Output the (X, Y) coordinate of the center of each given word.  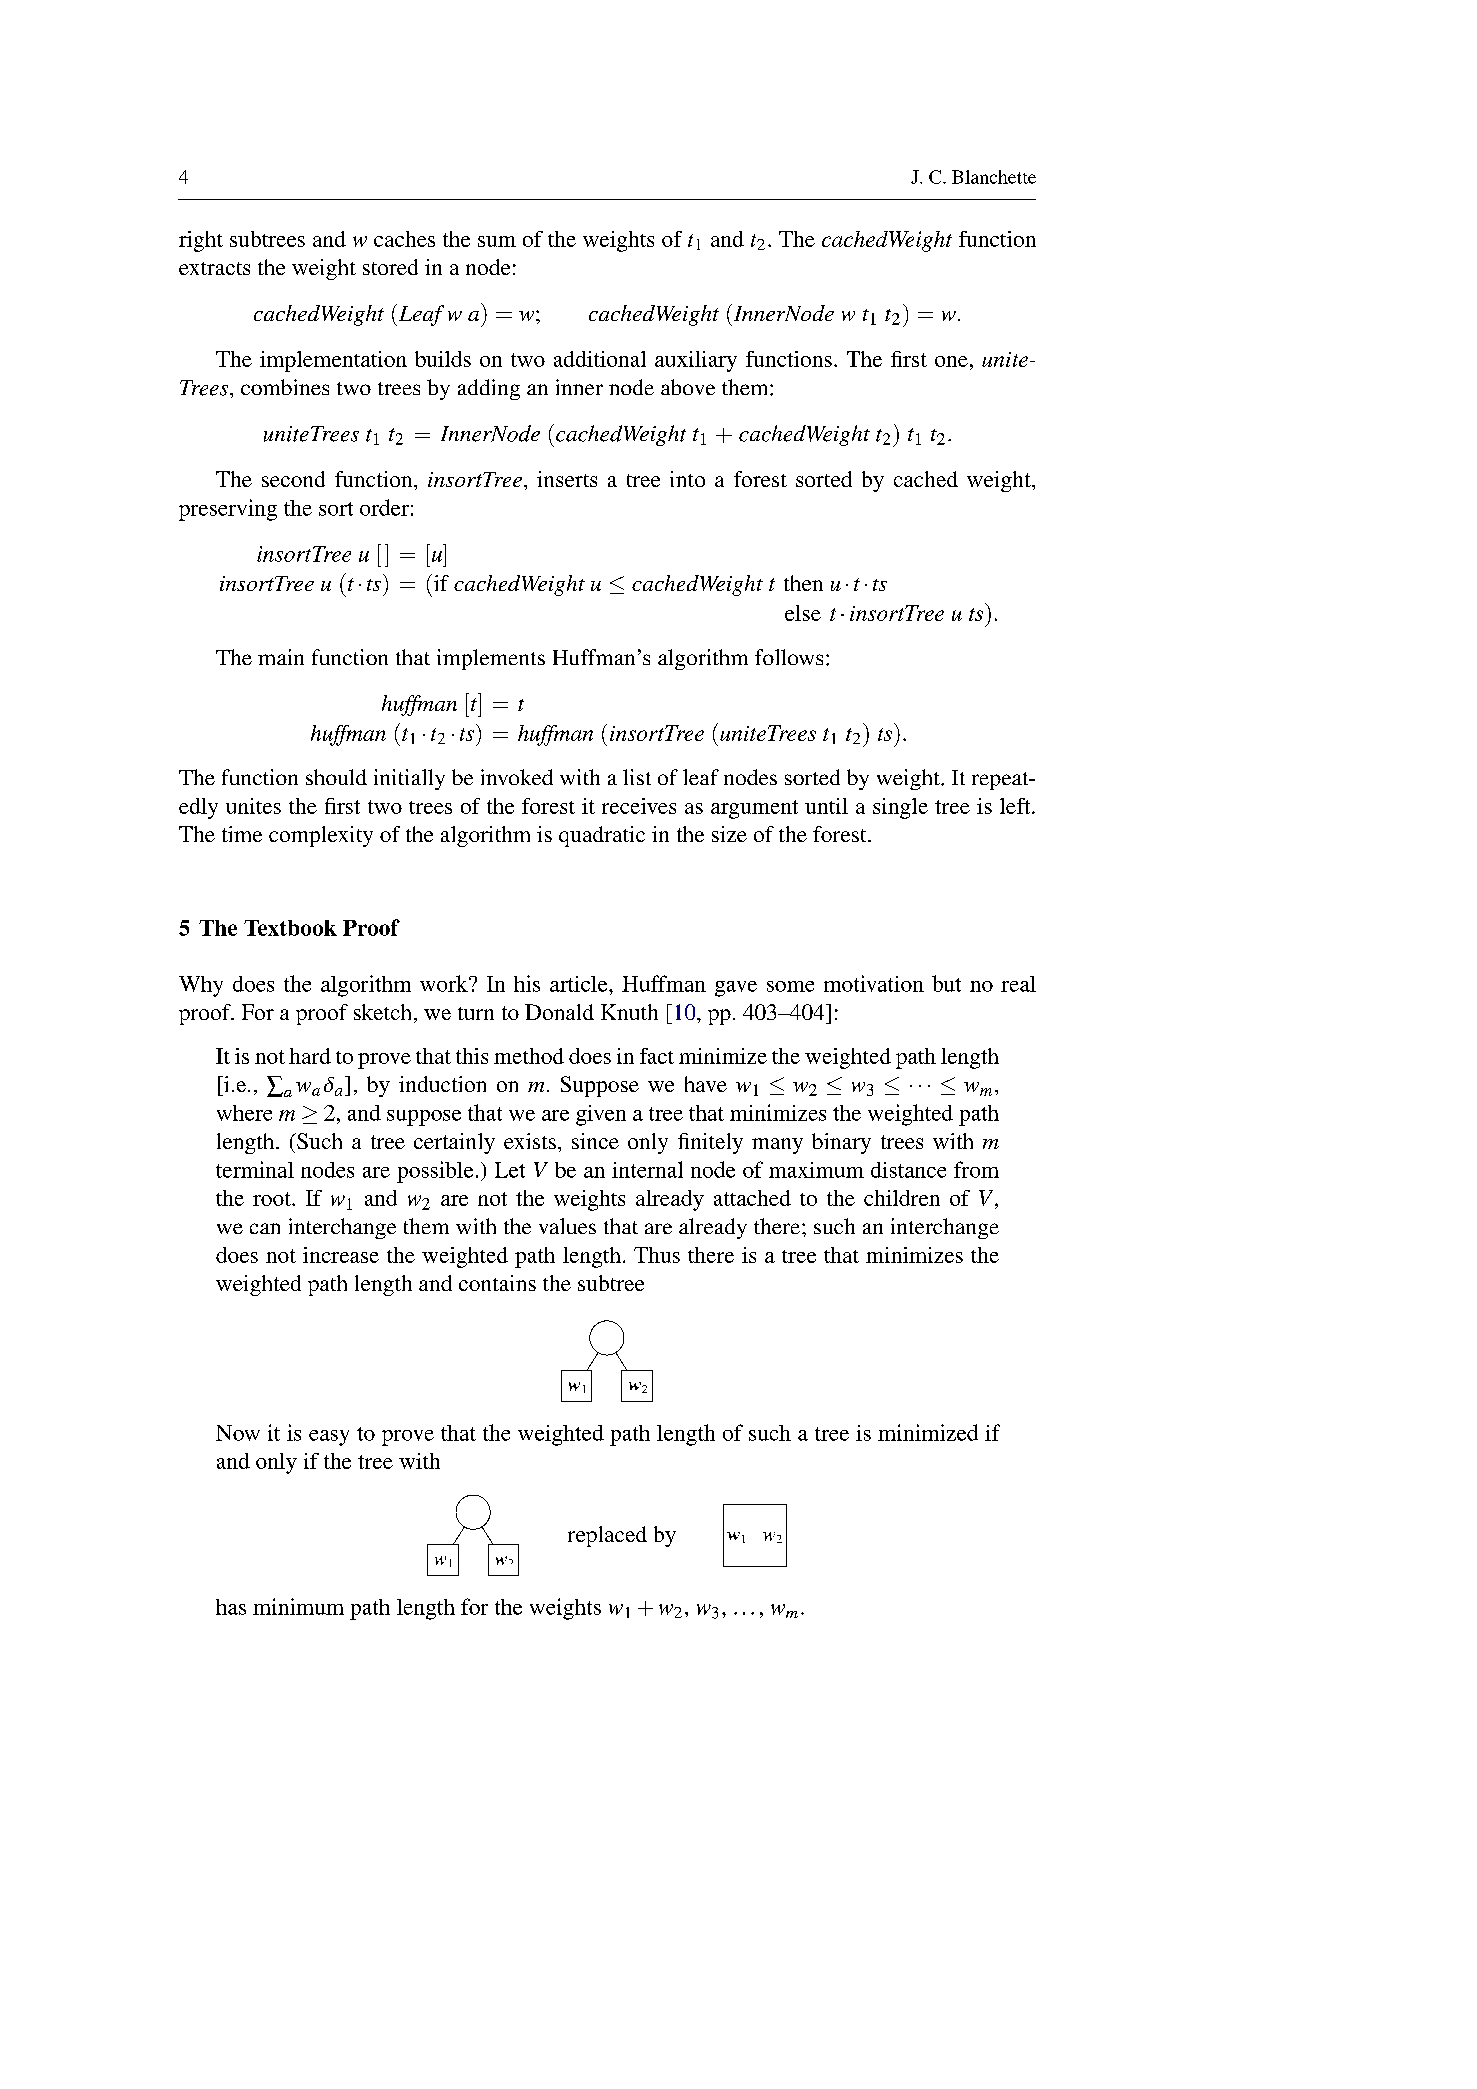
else (803, 613)
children (902, 1198)
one (951, 361)
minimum (298, 1606)
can (265, 1228)
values (567, 1226)
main (281, 657)
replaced (607, 1536)
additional (600, 359)
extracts (214, 268)
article (580, 984)
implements (491, 659)
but (946, 983)
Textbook (290, 928)
